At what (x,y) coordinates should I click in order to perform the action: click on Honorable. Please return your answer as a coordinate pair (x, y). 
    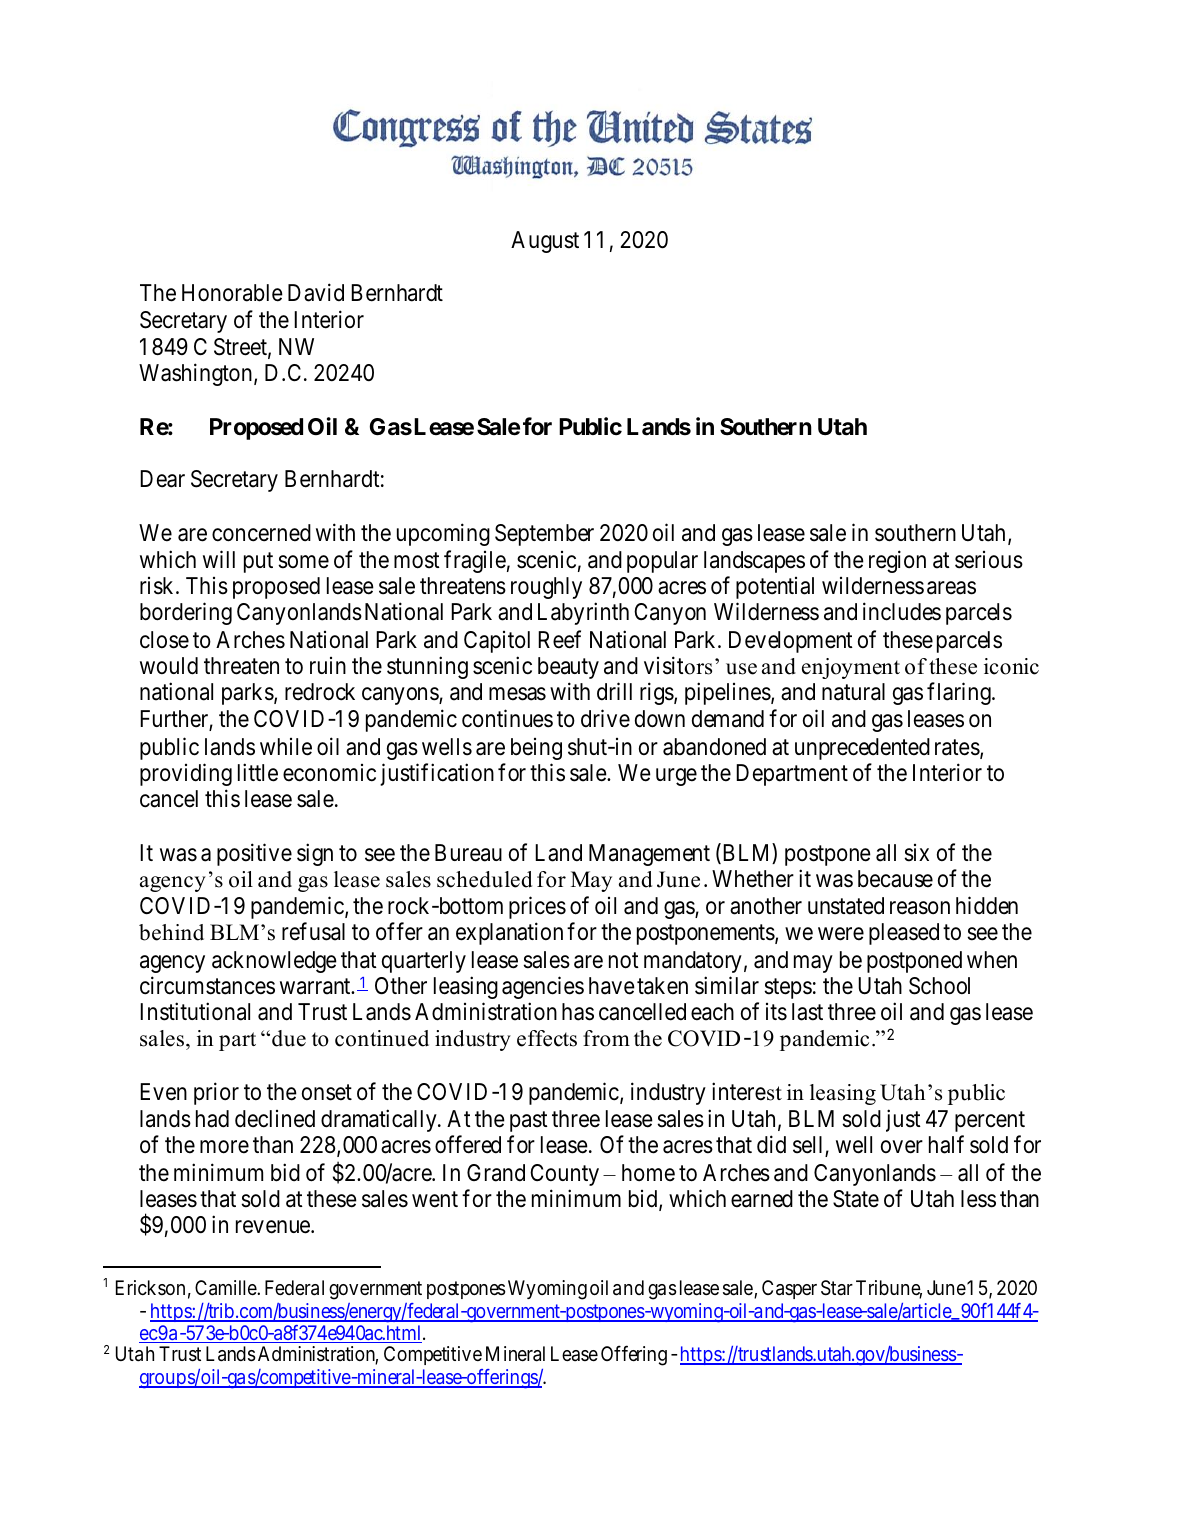
    Looking at the image, I should click on (232, 293).
